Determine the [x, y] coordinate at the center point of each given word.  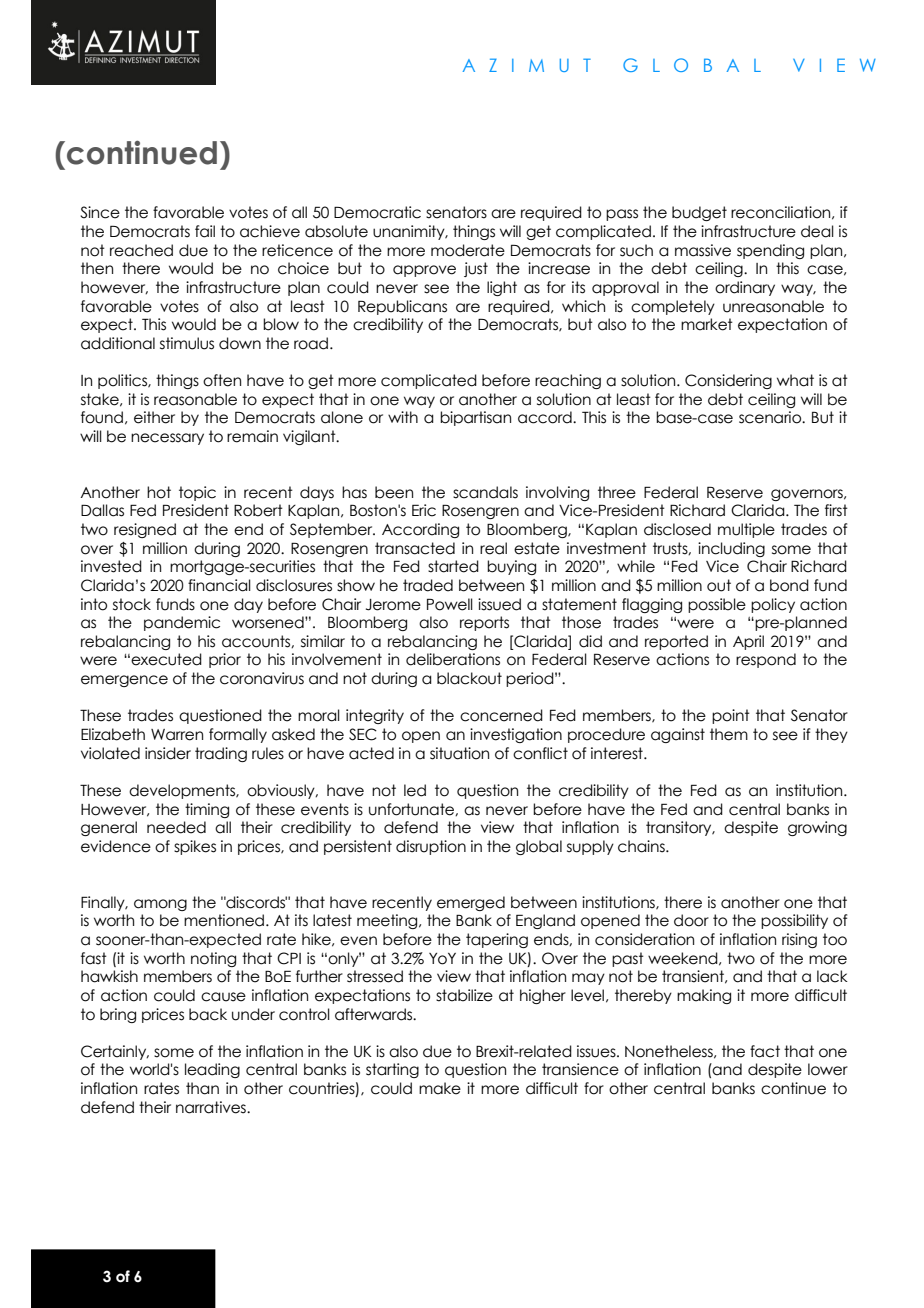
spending [770, 251]
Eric [424, 510]
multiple [746, 530]
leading [212, 1070]
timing [207, 810]
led [415, 790]
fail [205, 231]
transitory [680, 828]
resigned [145, 530]
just [476, 269]
